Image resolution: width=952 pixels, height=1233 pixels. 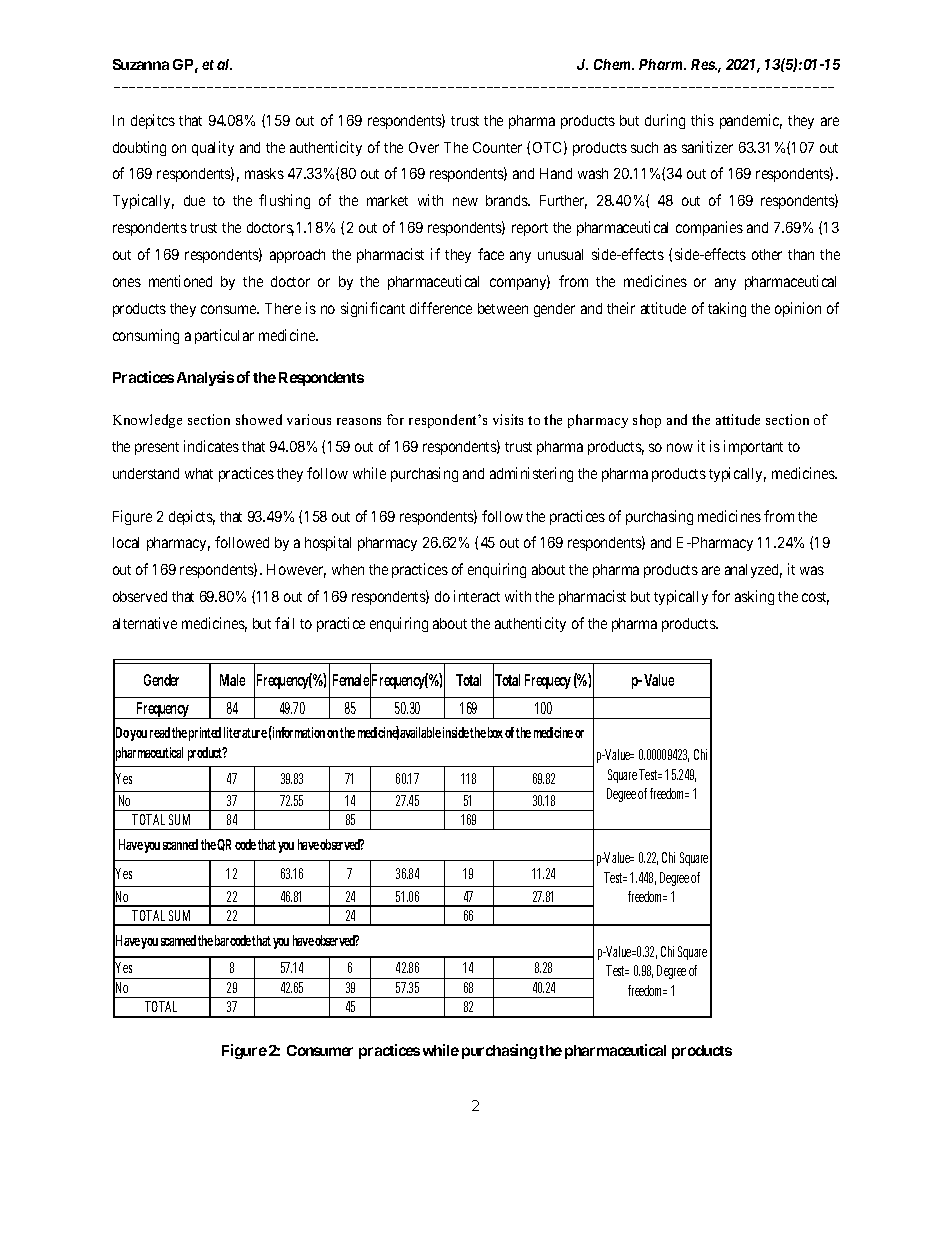 I want to click on Suzanna, so click(x=141, y=64).
